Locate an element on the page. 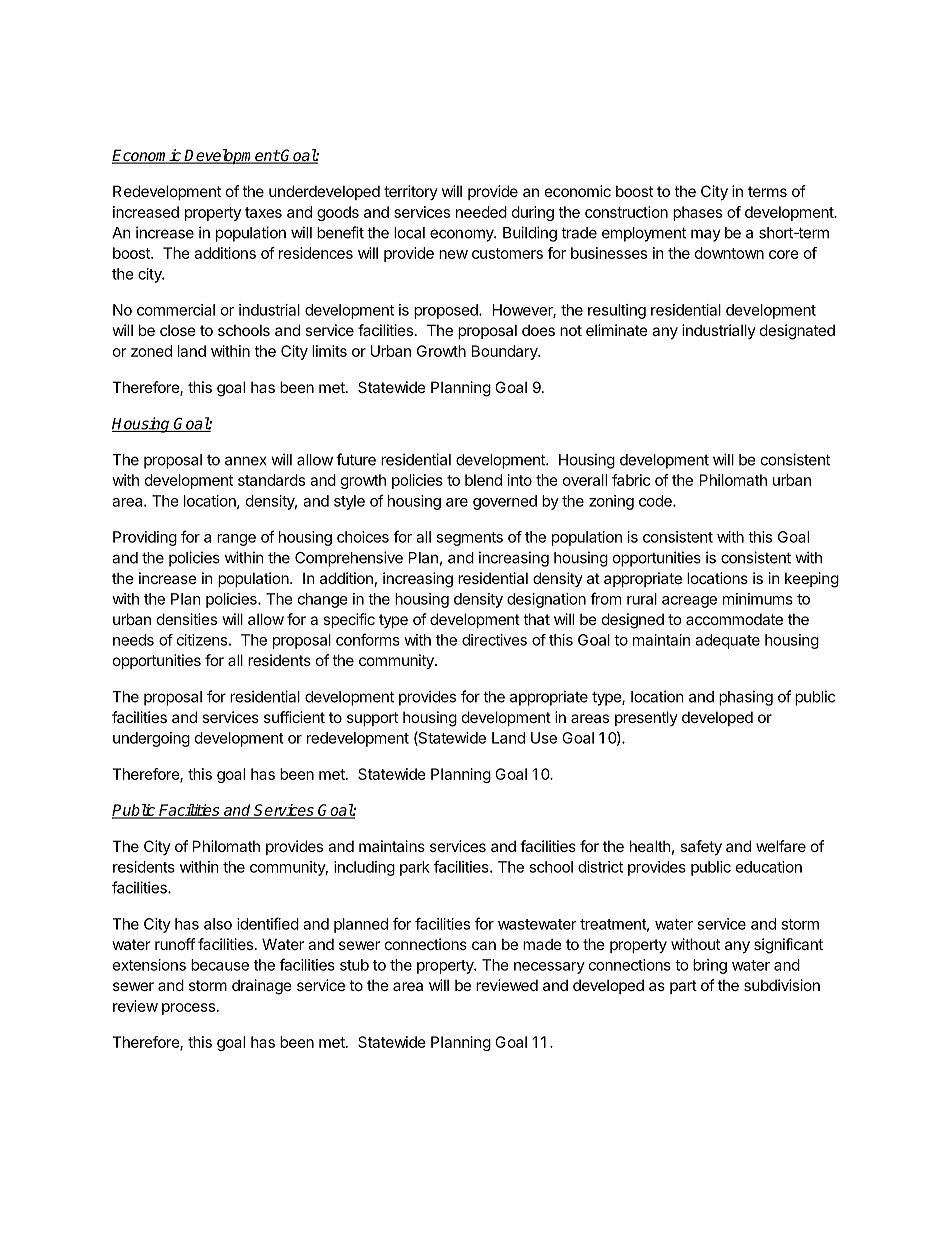 This document has height=1233, width=952. needed is located at coordinates (481, 212).
